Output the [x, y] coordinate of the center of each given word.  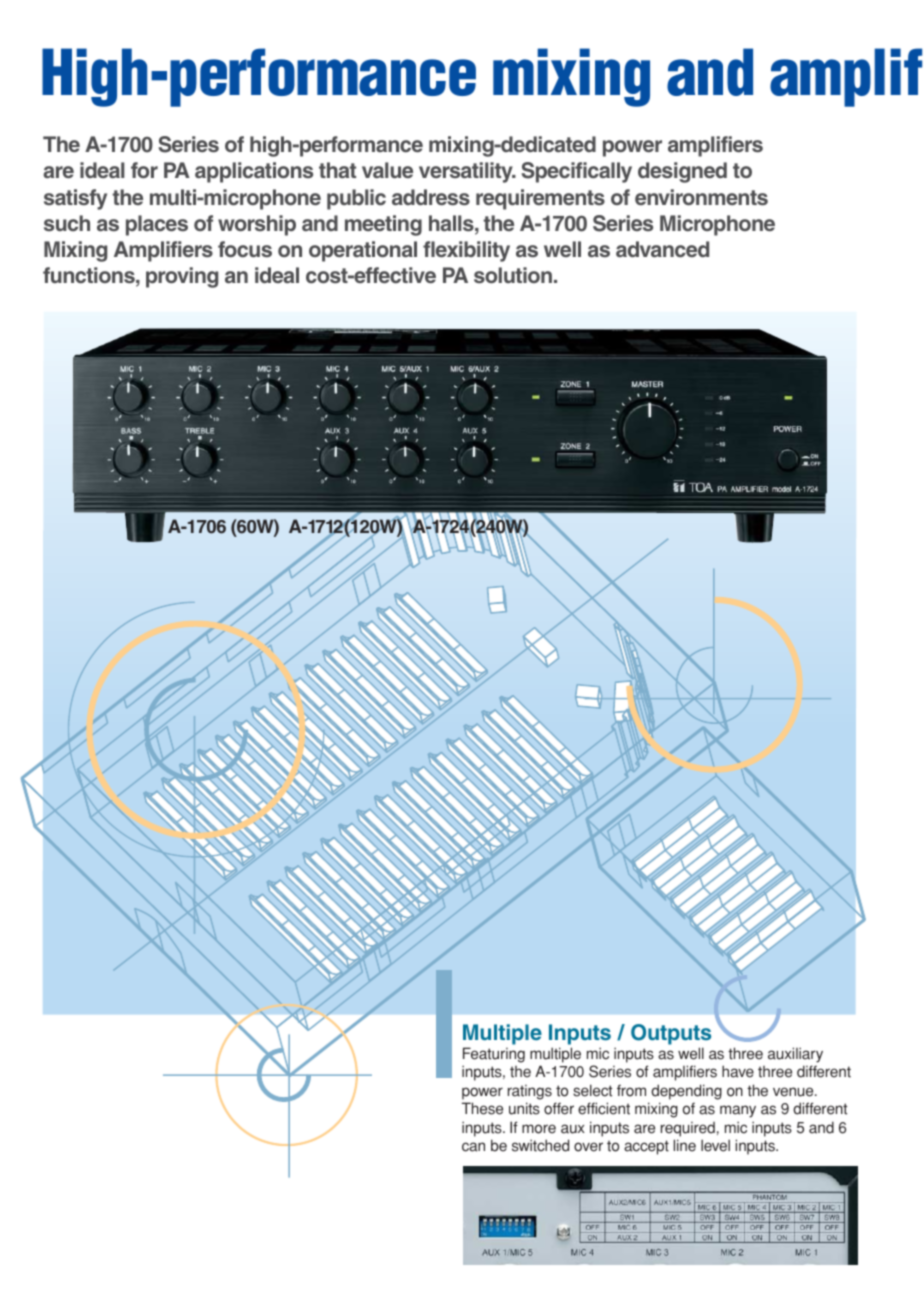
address [431, 197]
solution [513, 275]
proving [182, 277]
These [482, 1108]
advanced [662, 249]
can [473, 1147]
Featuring [494, 1055]
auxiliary [795, 1055]
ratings [530, 1092]
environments [701, 197]
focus [245, 249]
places [157, 225]
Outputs [671, 1036]
